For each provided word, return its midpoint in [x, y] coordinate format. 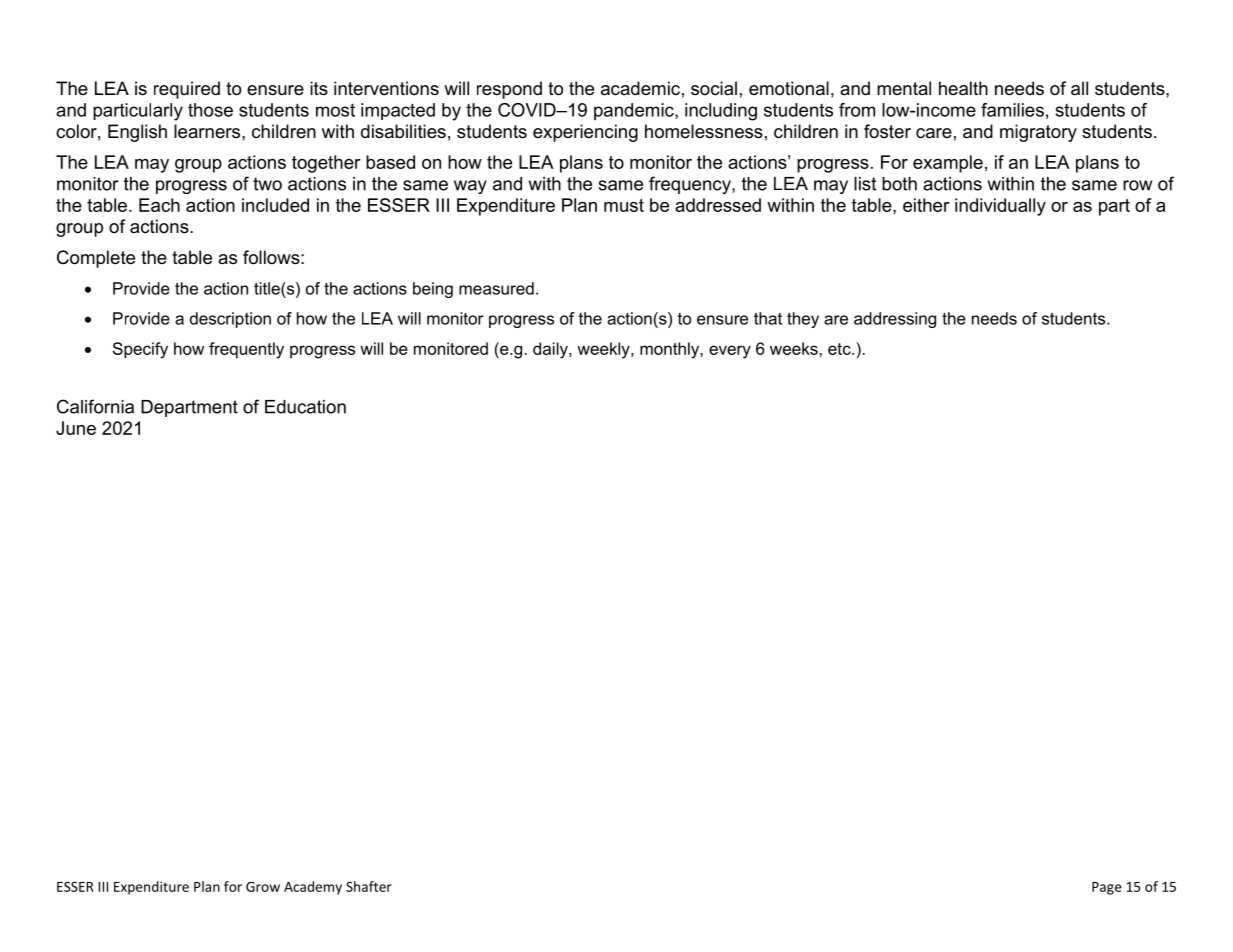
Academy [313, 888]
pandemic [635, 111]
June [76, 428]
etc [840, 349]
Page [1107, 888]
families [1012, 110]
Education [305, 407]
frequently [246, 350]
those [210, 110]
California [95, 406]
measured [496, 288]
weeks [795, 348]
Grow [263, 887]
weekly [605, 350]
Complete [96, 259]
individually [1000, 207]
